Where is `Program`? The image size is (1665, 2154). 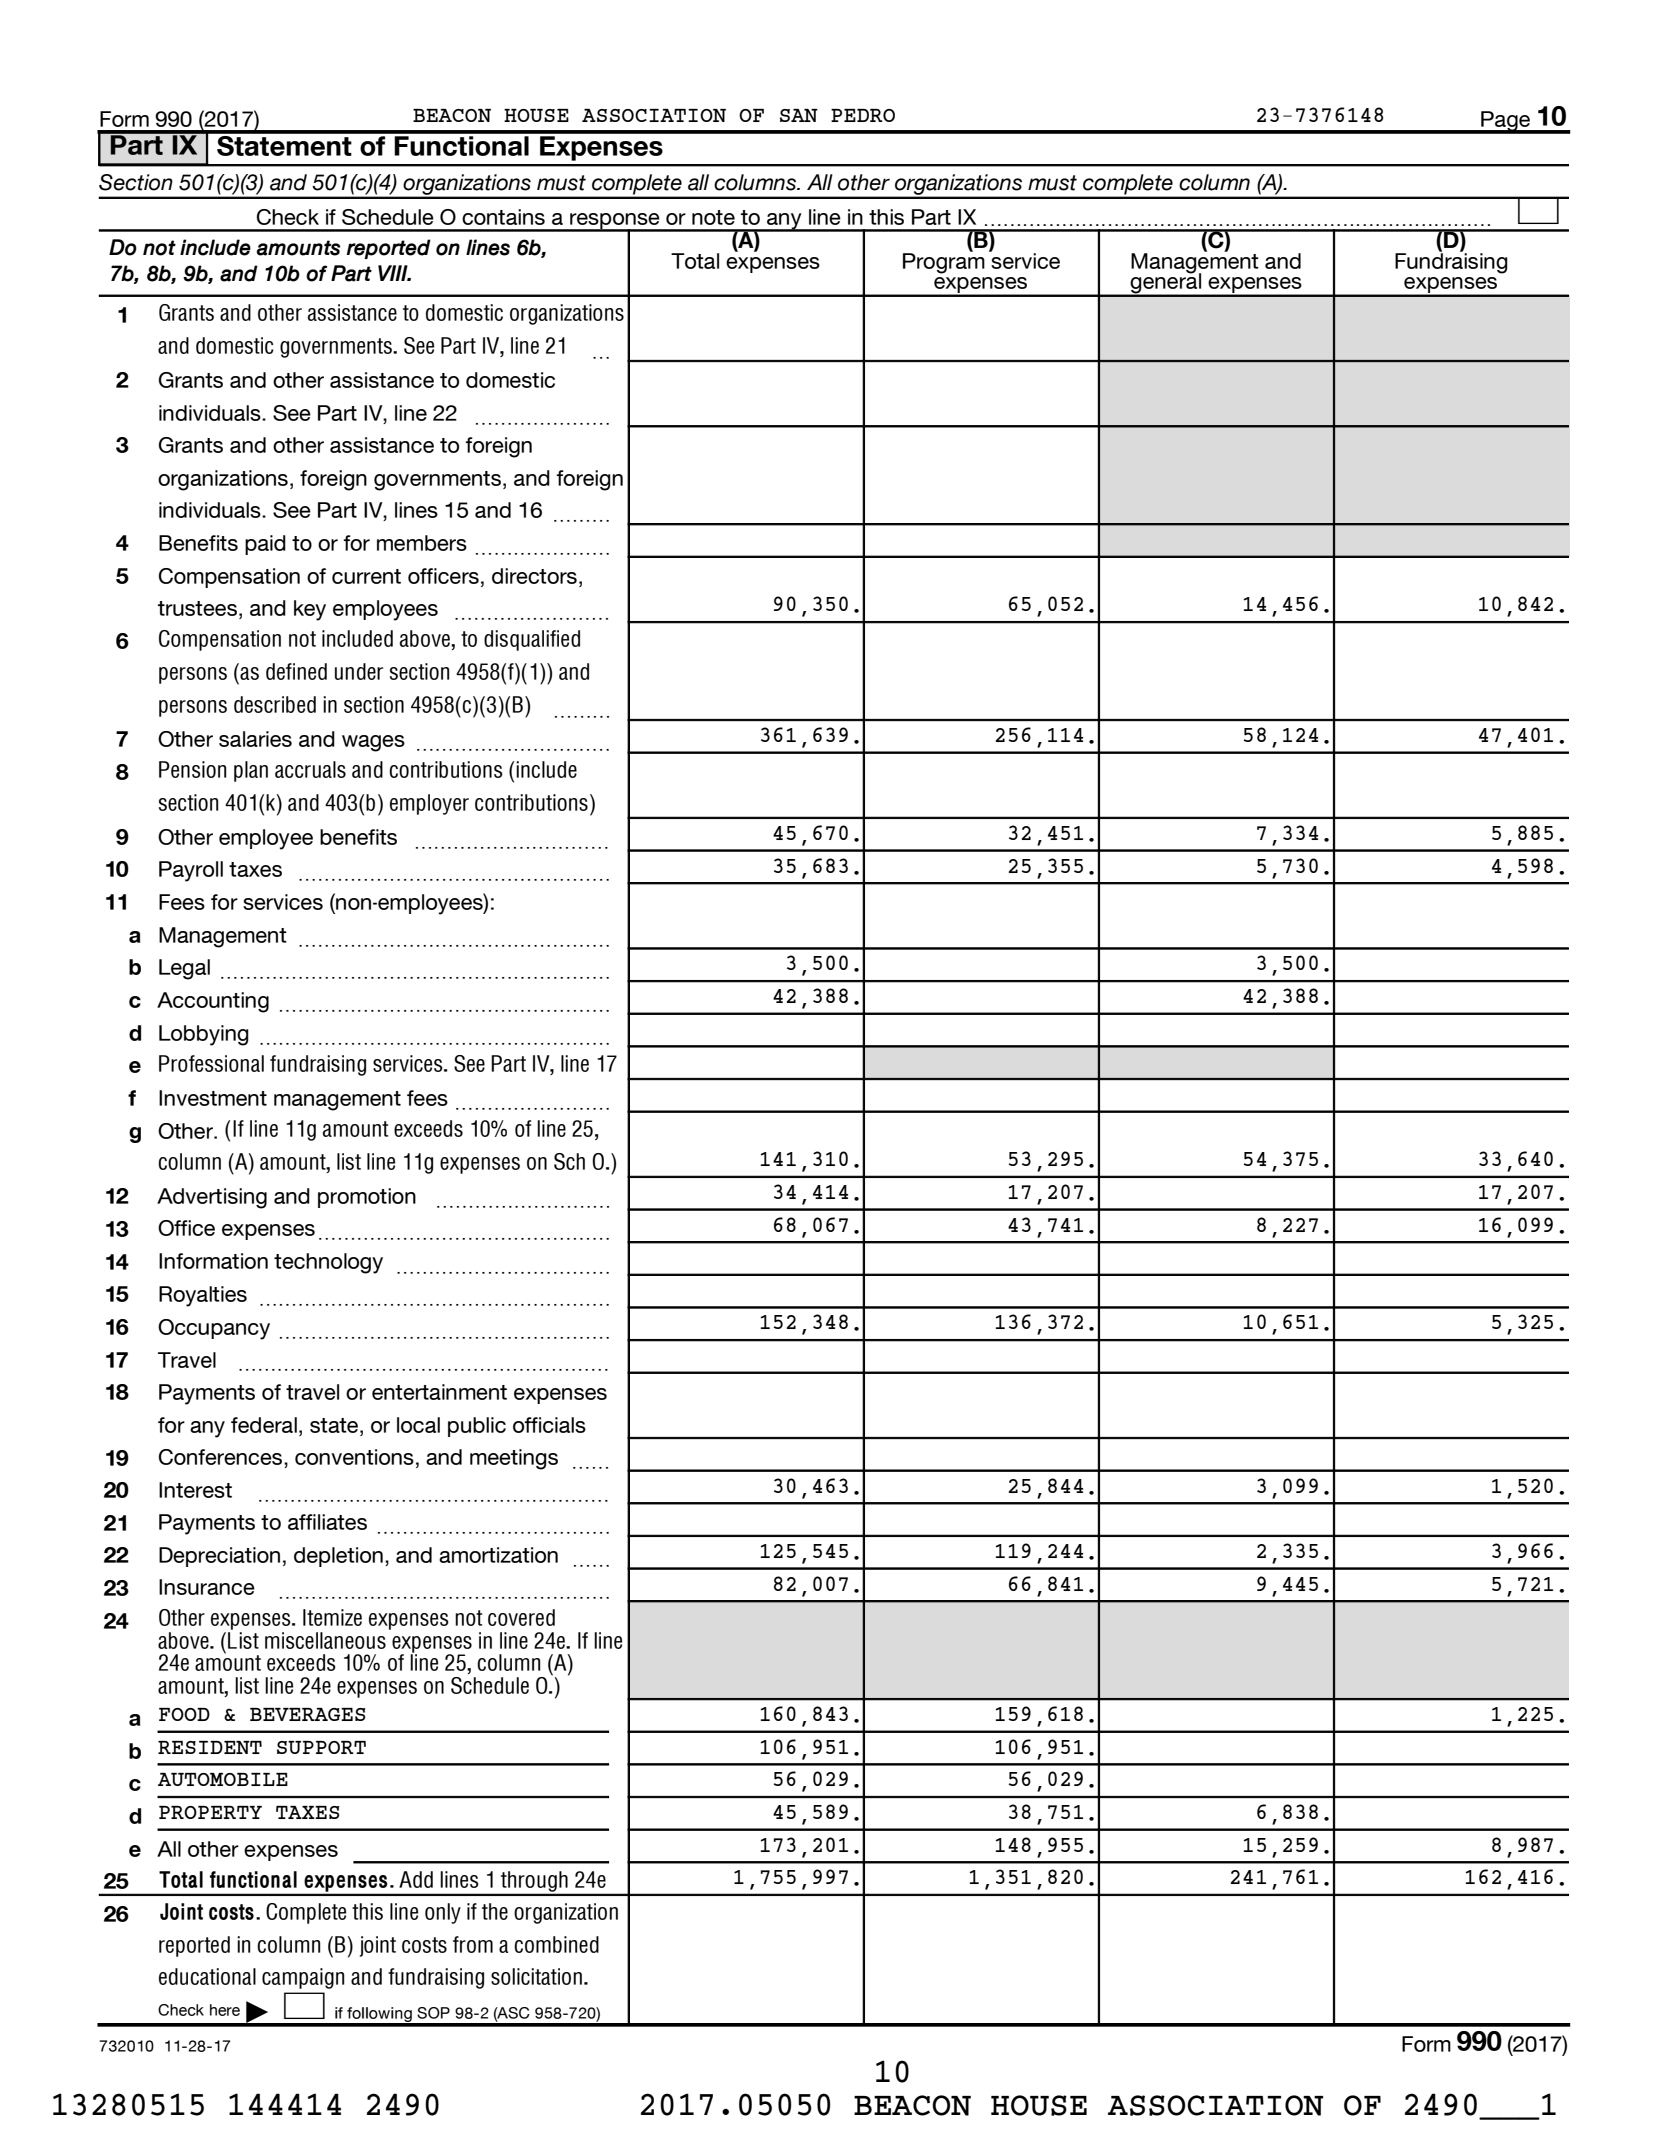
Program is located at coordinates (944, 262).
